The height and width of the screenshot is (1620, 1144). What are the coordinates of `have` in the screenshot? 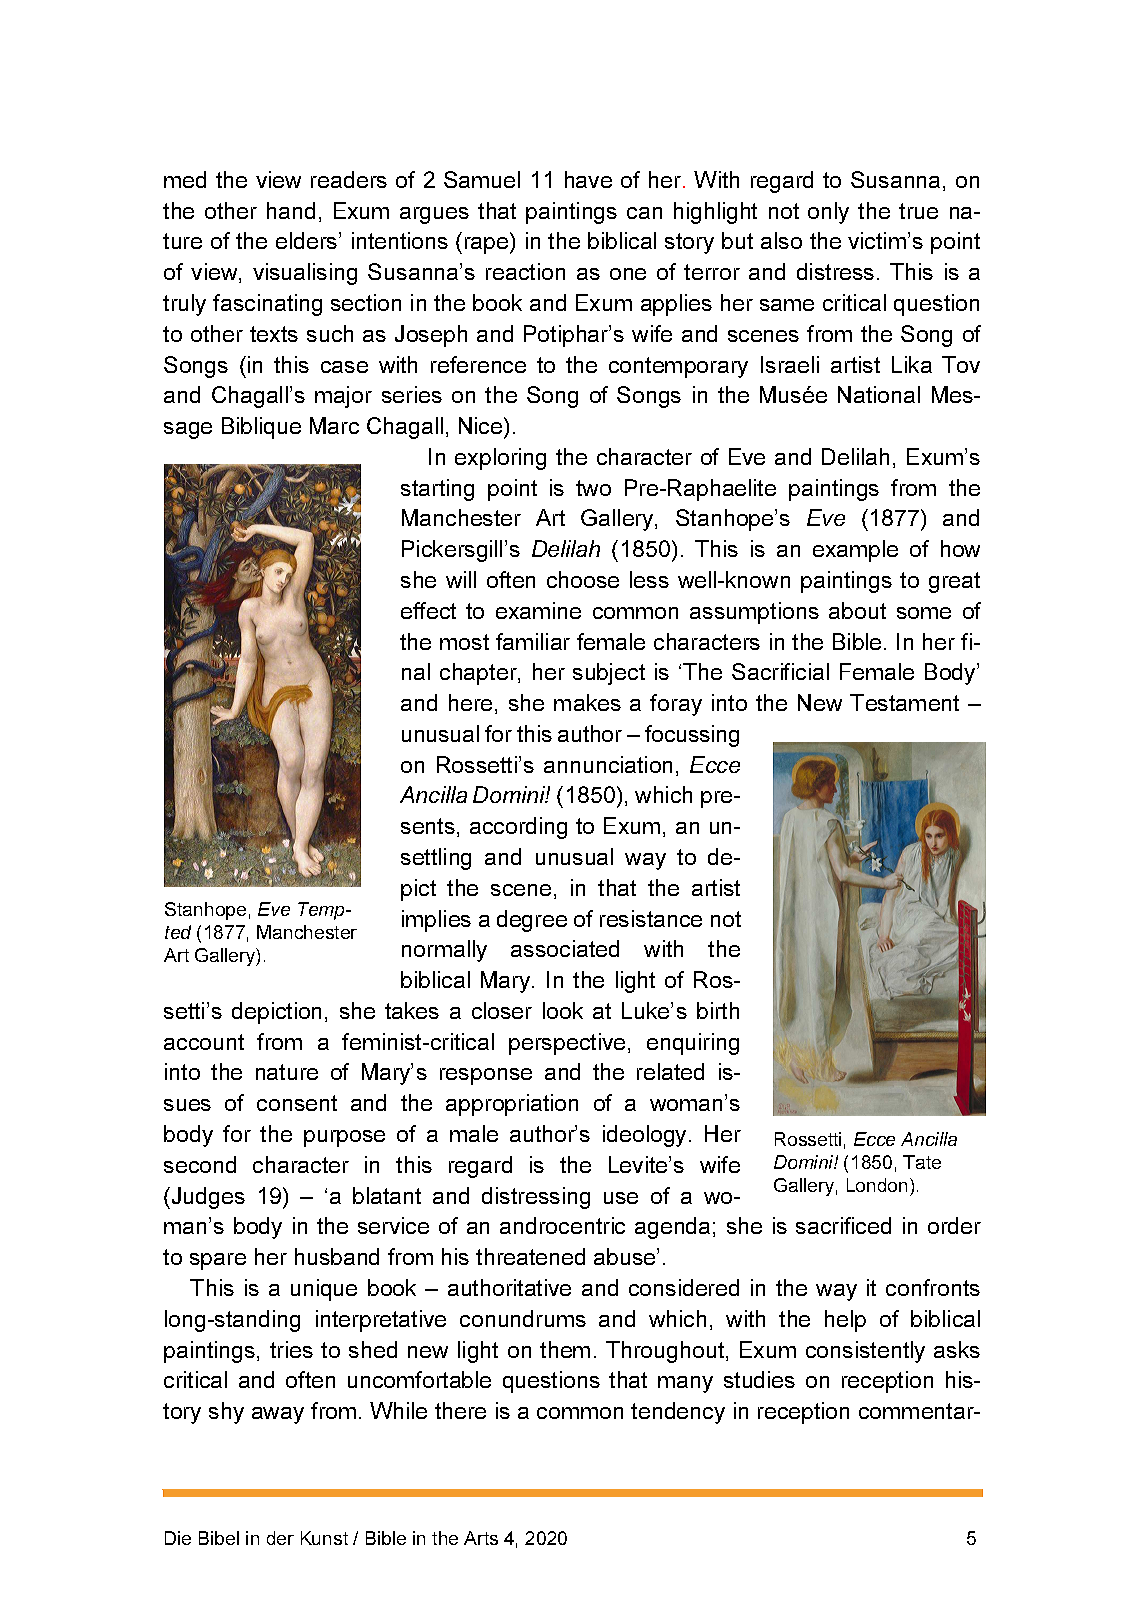 It's located at (588, 179).
